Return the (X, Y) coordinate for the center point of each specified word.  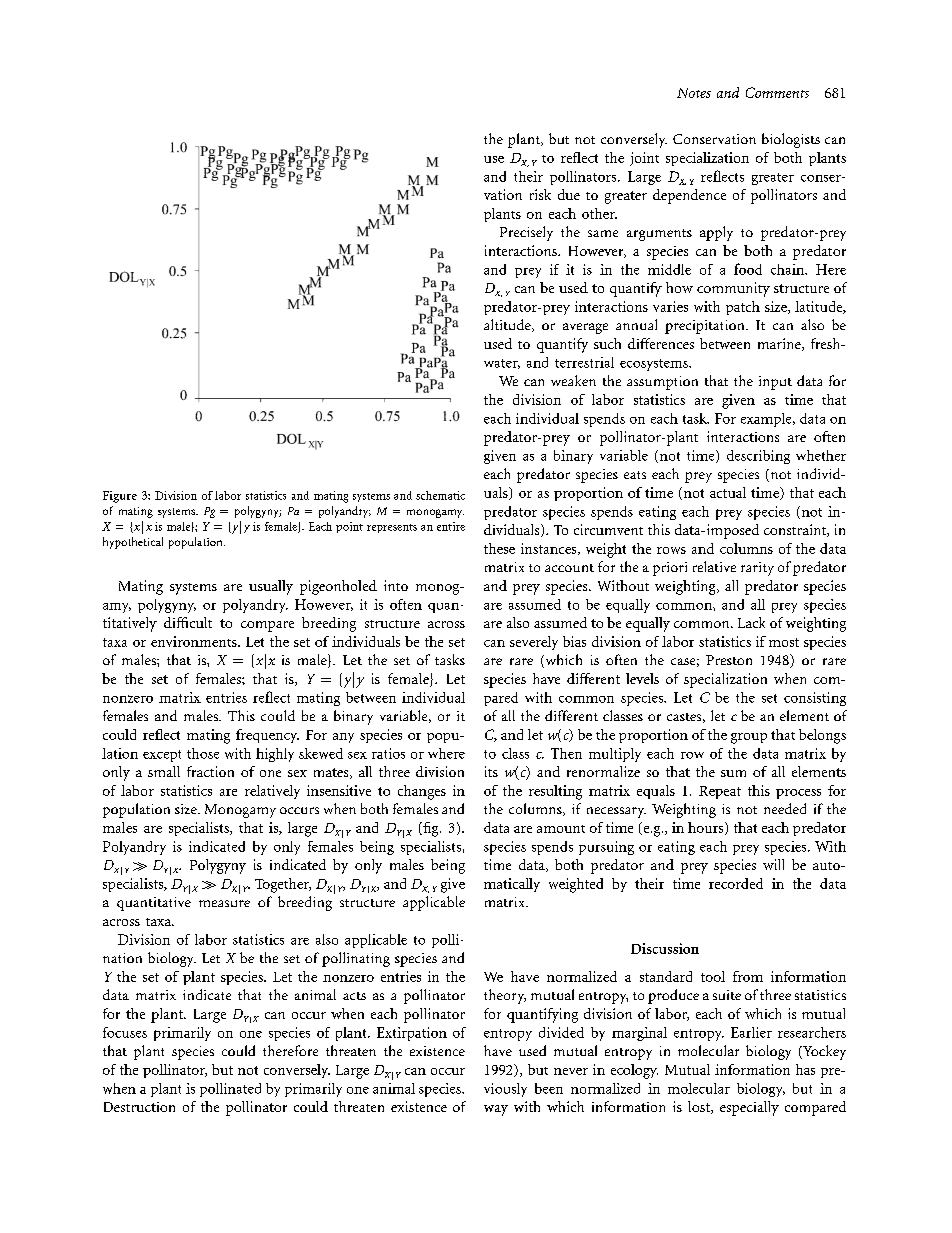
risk (540, 194)
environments (195, 641)
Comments (777, 92)
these (499, 548)
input (775, 383)
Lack (751, 622)
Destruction (139, 1107)
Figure (120, 497)
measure (224, 903)
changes (422, 792)
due (569, 194)
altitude (508, 325)
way (496, 1110)
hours (707, 828)
